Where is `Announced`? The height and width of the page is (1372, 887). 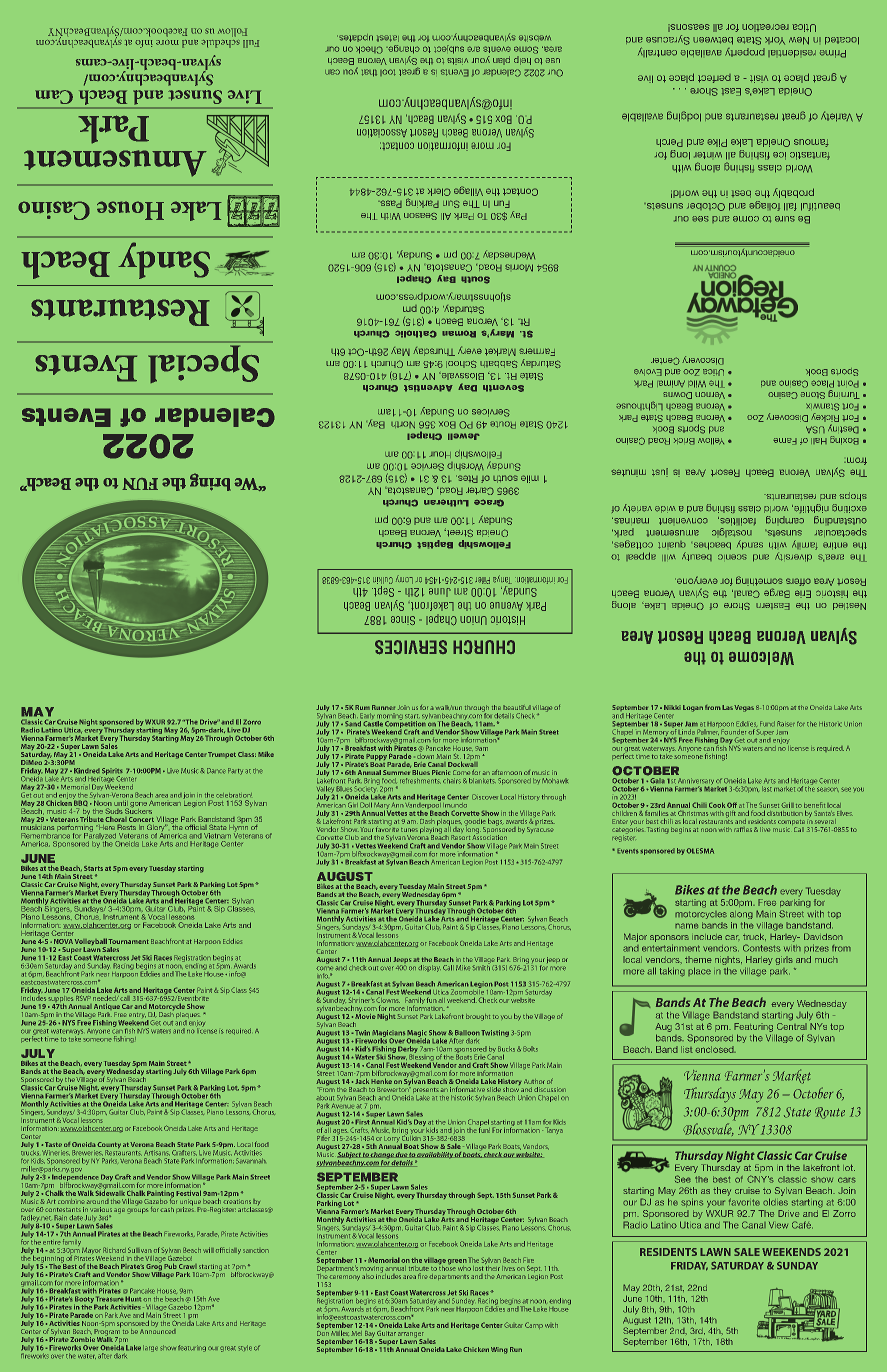
Announced is located at coordinates (158, 1330).
